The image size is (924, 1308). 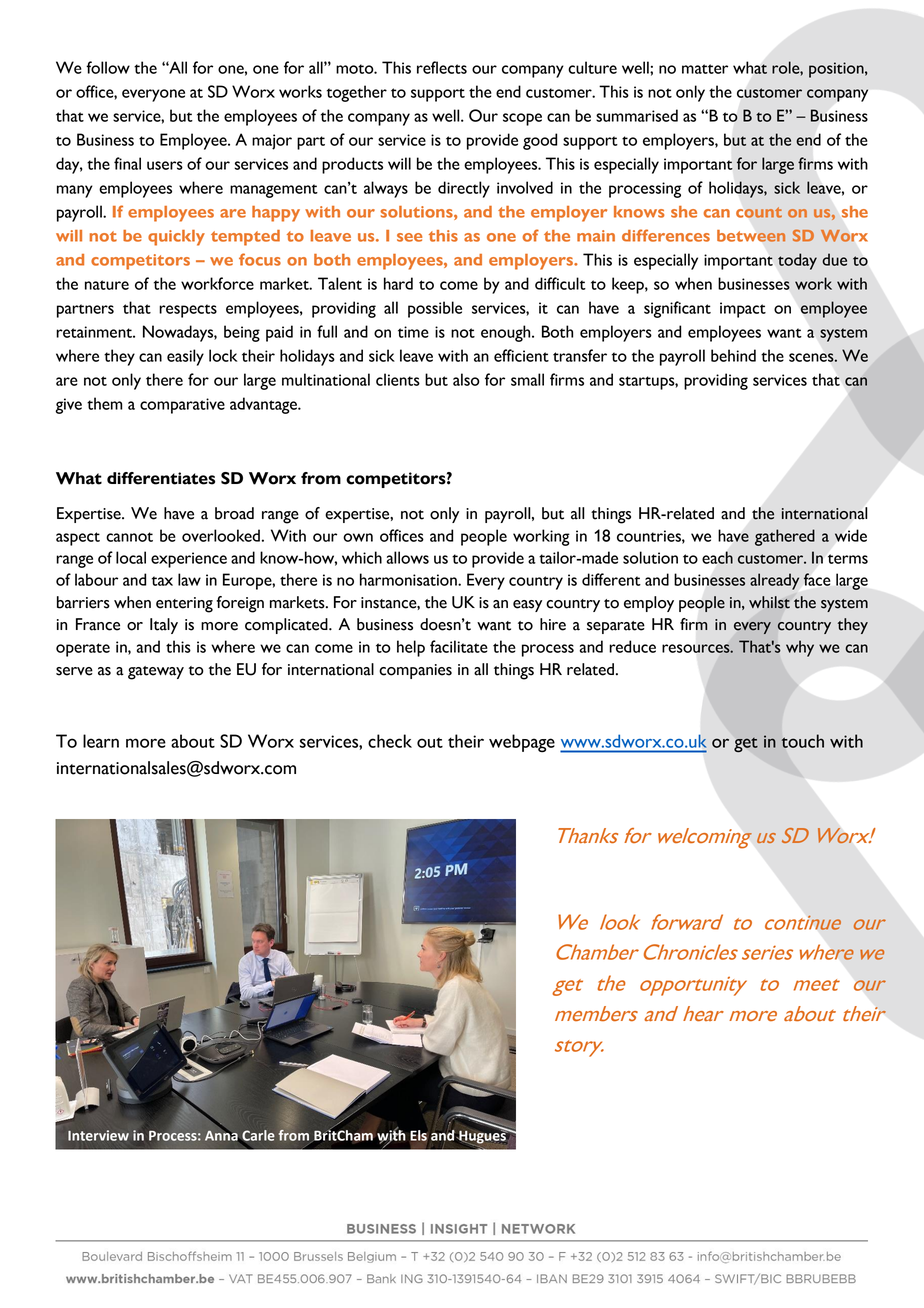 I want to click on entering, so click(x=184, y=605).
